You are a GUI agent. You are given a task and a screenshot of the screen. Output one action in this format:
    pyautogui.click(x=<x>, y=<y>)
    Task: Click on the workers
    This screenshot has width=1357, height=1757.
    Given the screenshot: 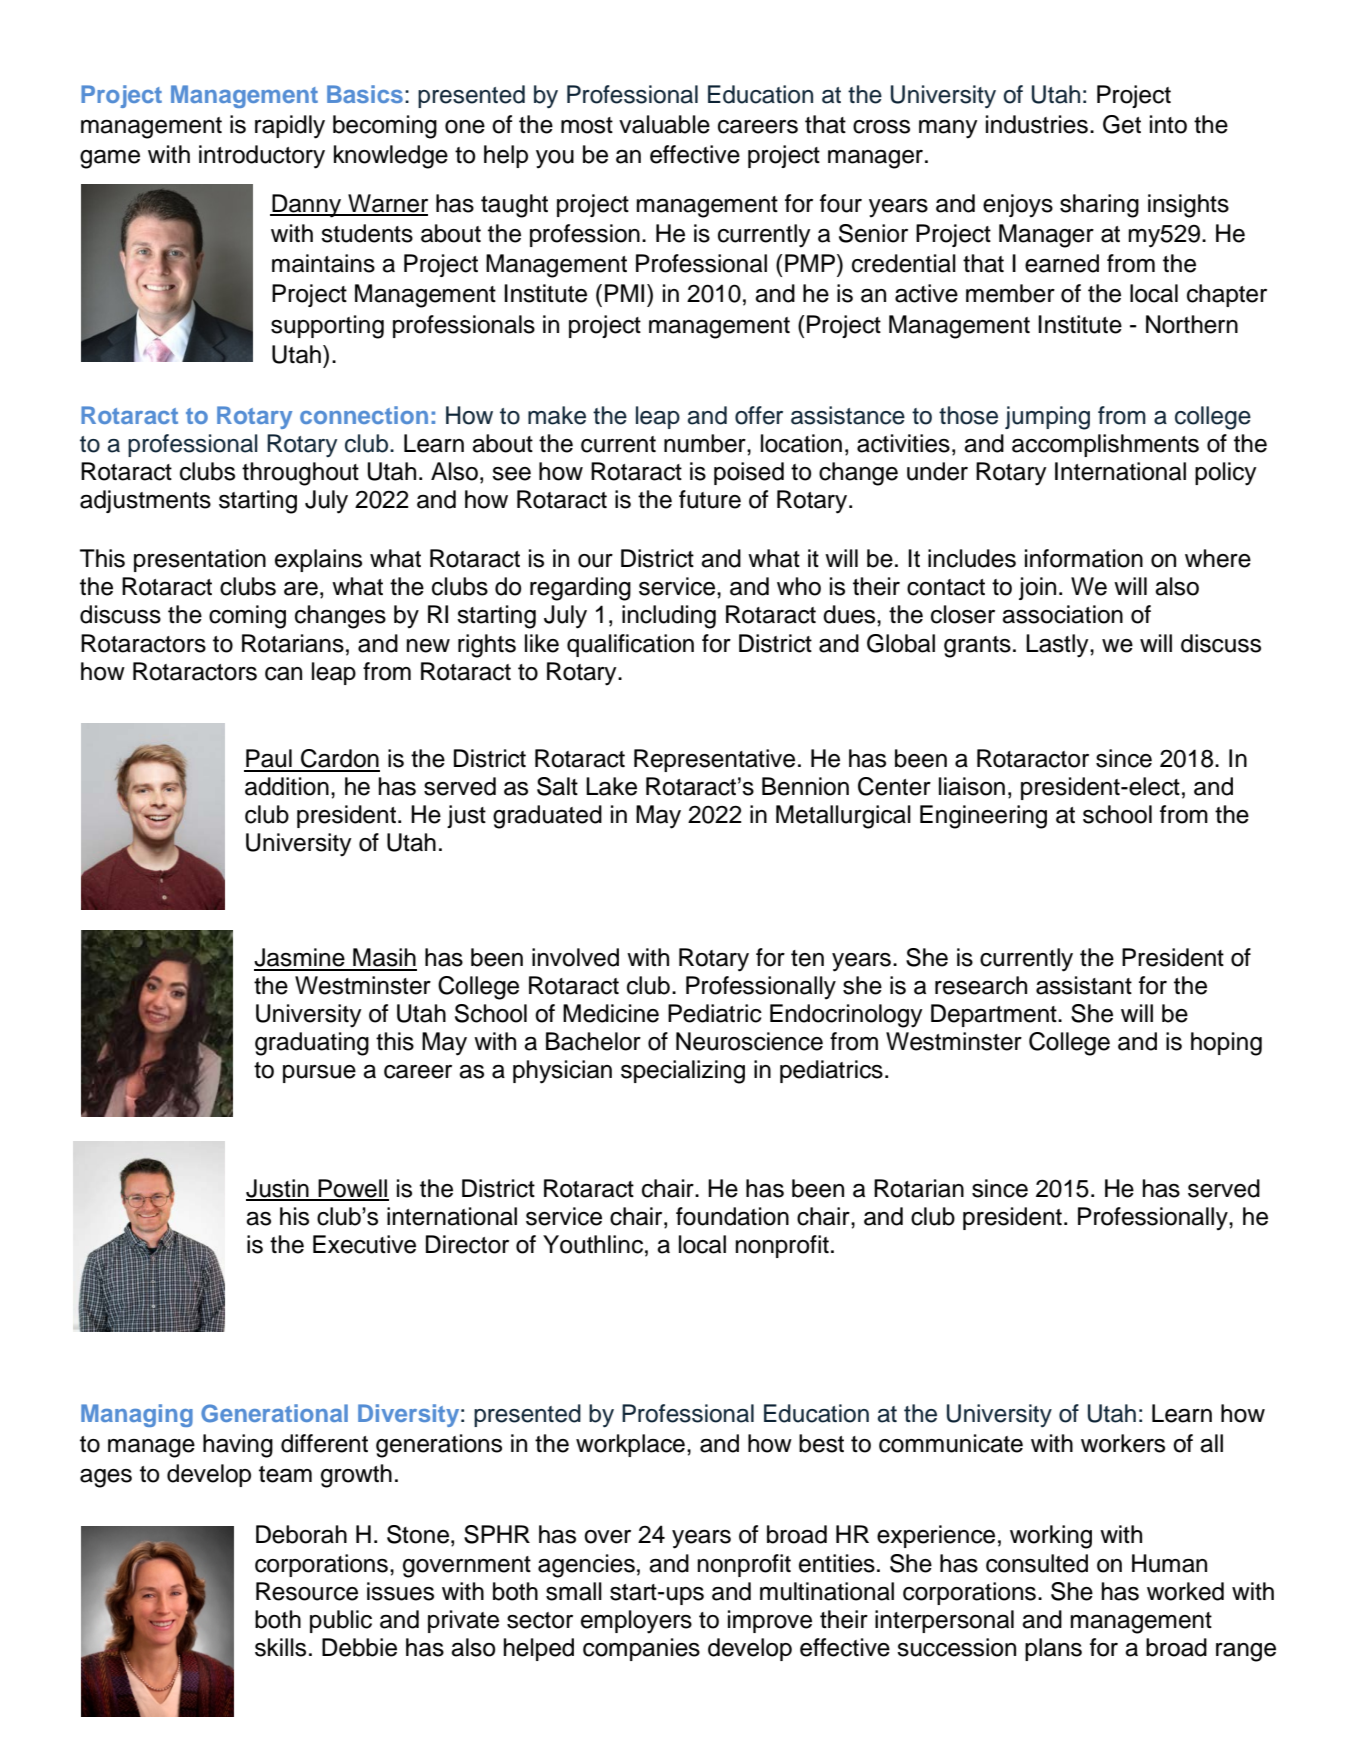 What is the action you would take?
    pyautogui.click(x=1123, y=1443)
